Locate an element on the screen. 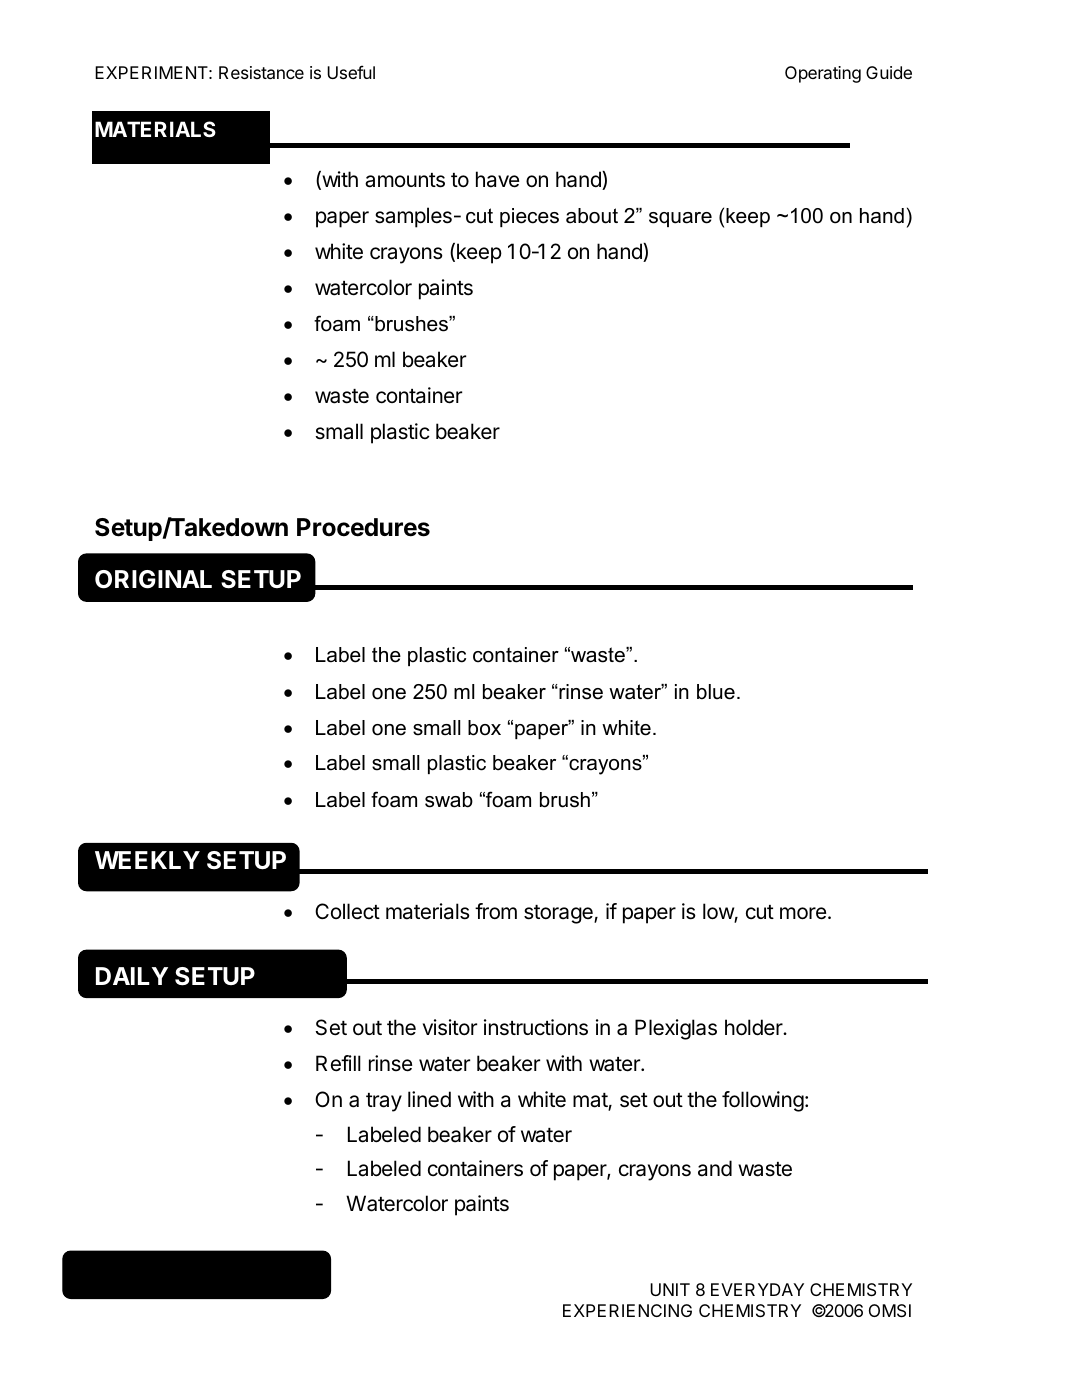 The width and height of the screenshot is (1070, 1384). ORIGINAL is located at coordinates (153, 579).
